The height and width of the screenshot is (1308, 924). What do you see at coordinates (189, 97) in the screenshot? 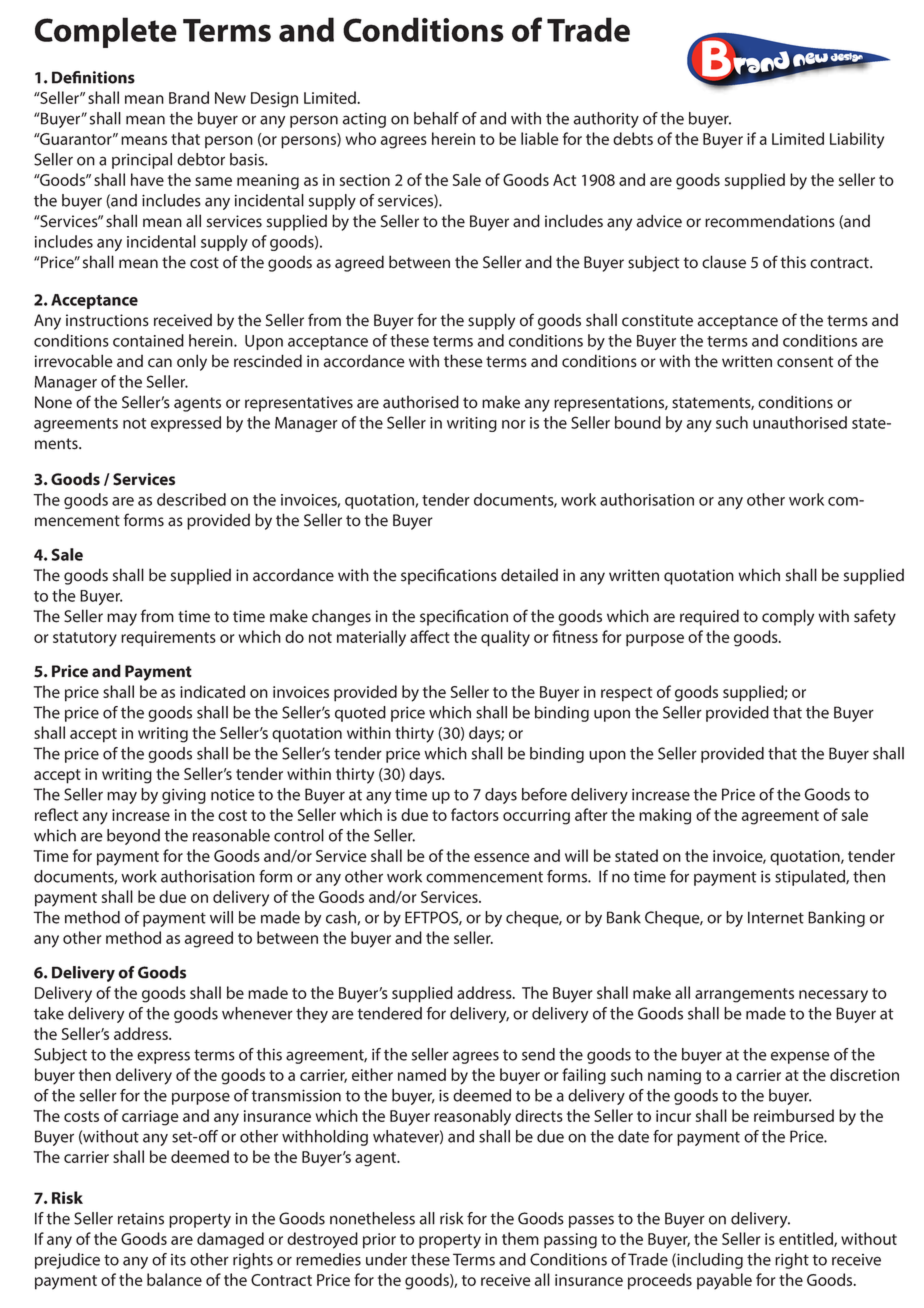
I see `Brand` at bounding box center [189, 97].
